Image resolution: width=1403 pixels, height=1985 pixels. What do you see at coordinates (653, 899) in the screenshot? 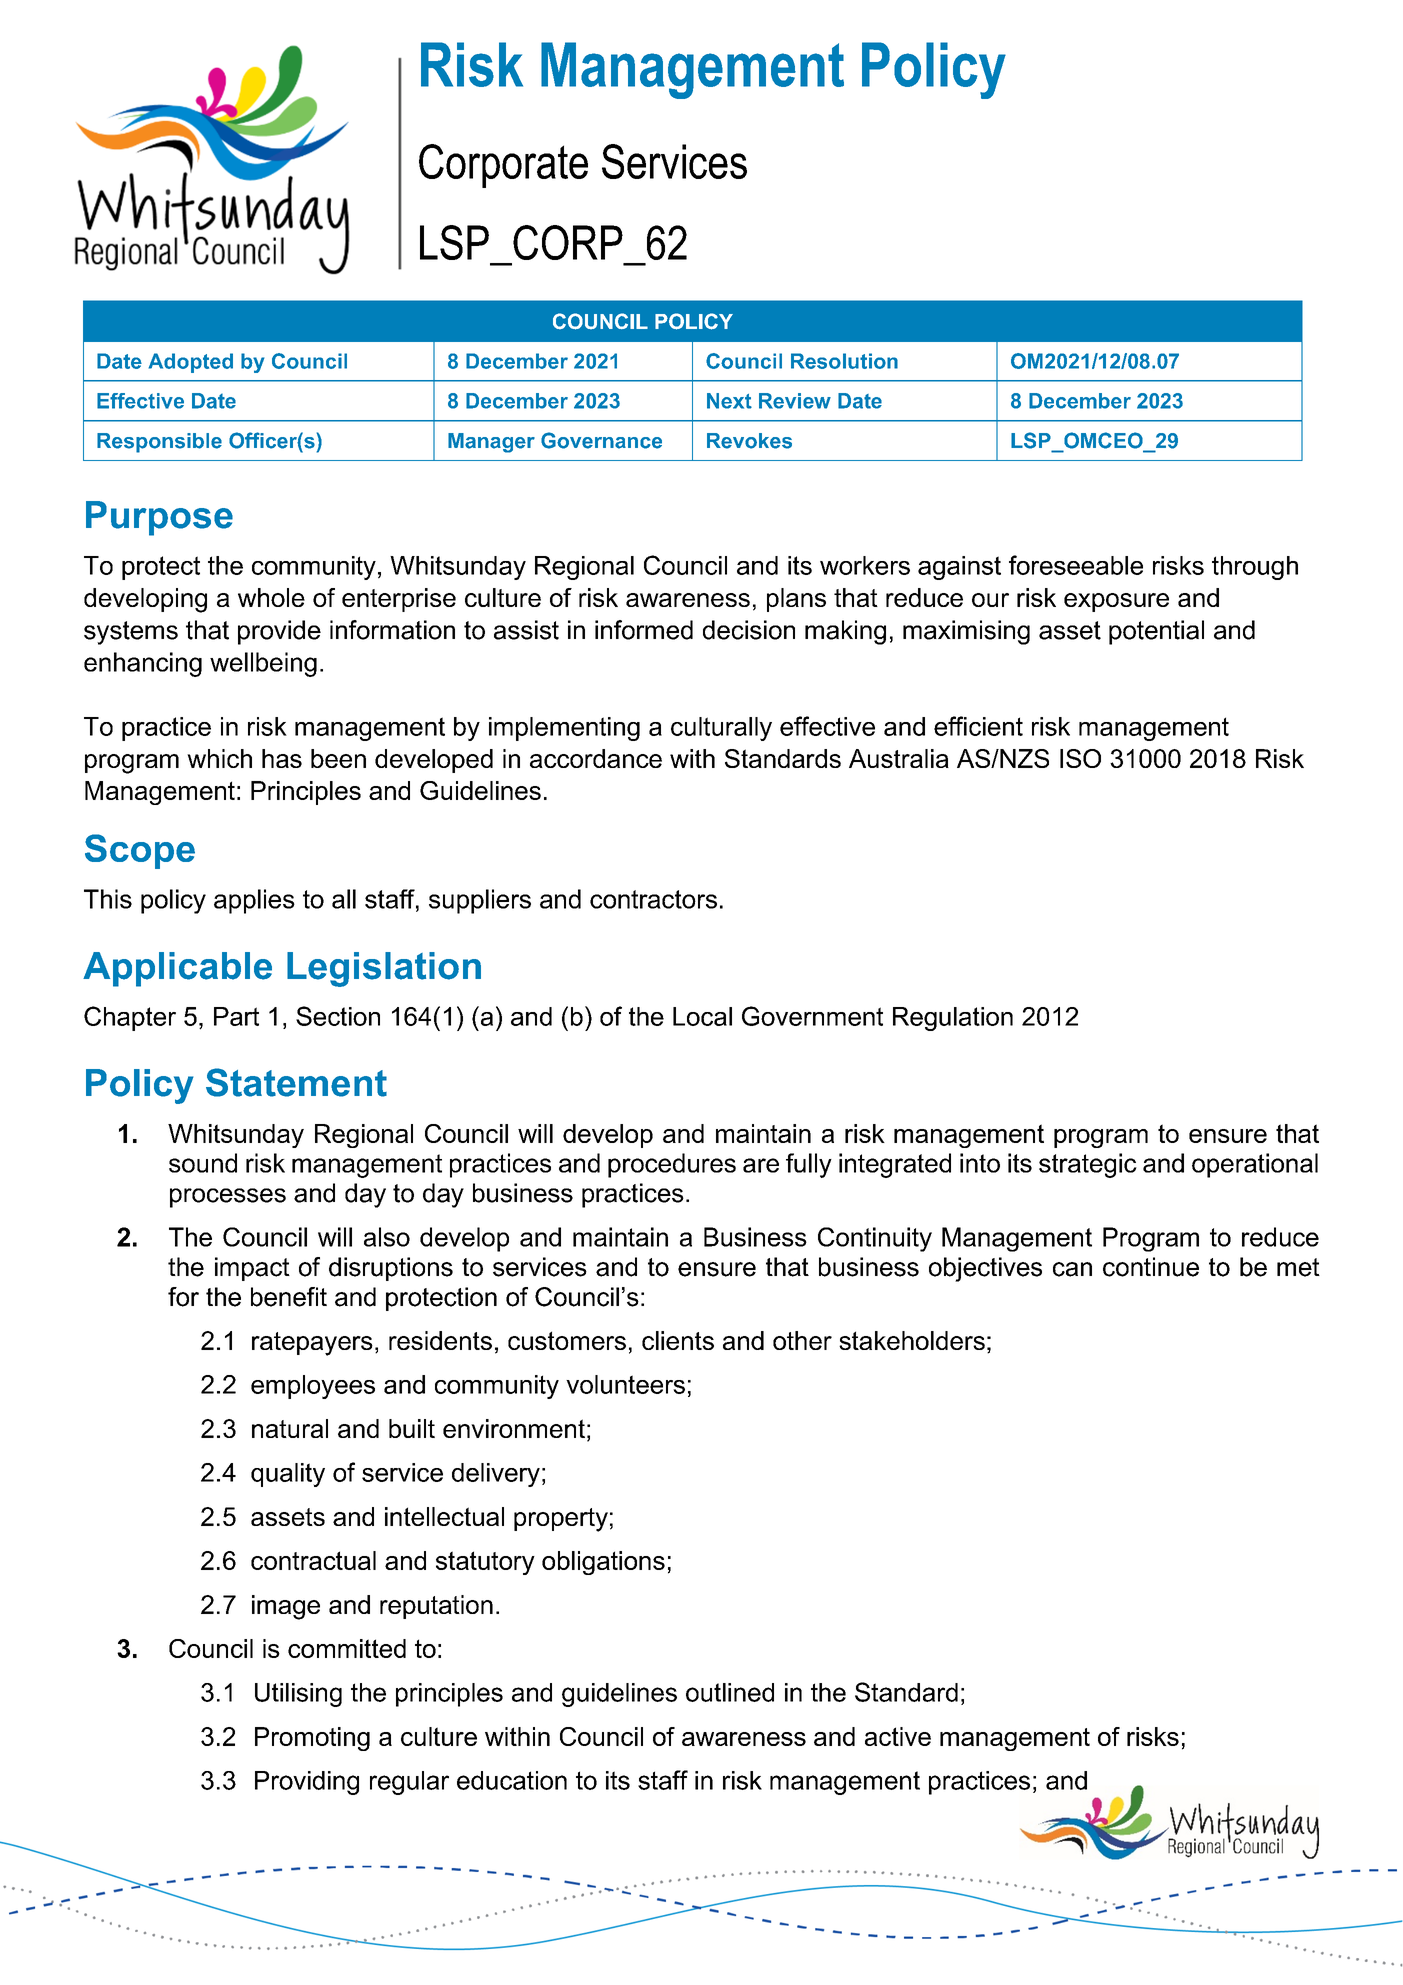
I see `contractors` at bounding box center [653, 899].
